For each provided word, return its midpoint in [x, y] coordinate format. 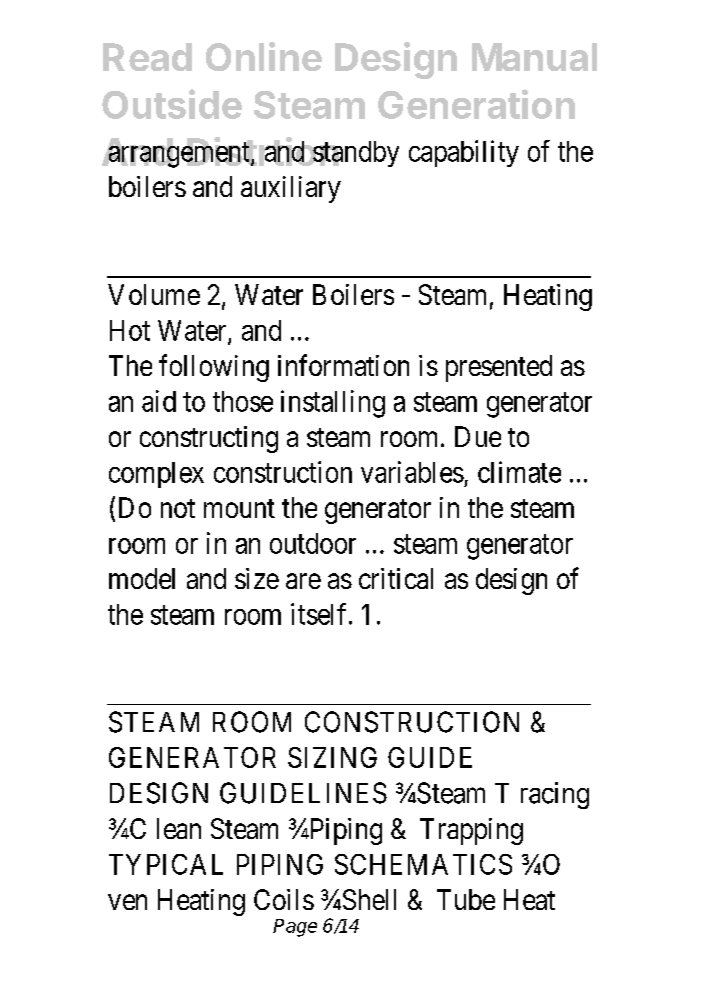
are [303, 581]
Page [295, 928]
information [343, 365]
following [214, 368]
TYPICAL [166, 864]
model [142, 578]
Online [264, 56]
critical [396, 578]
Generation [476, 104]
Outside [172, 104]
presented [499, 368]
